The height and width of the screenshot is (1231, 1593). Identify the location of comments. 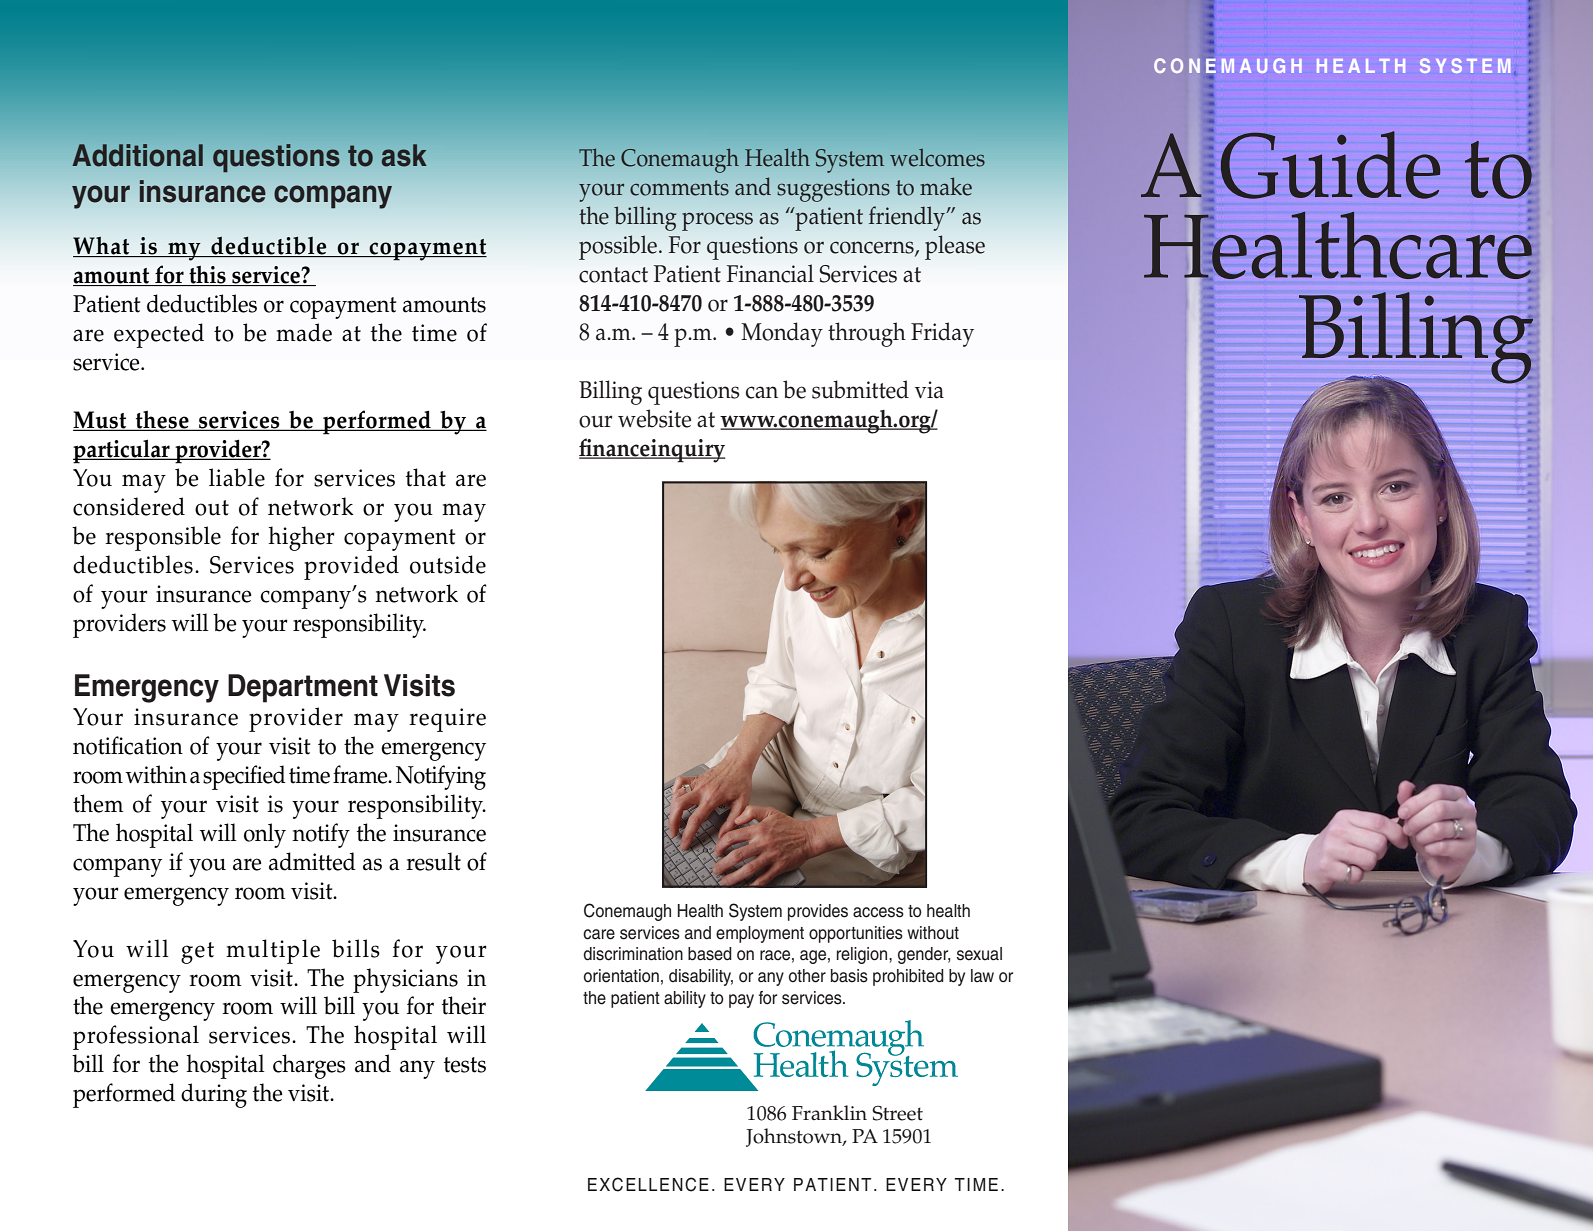
(679, 188).
